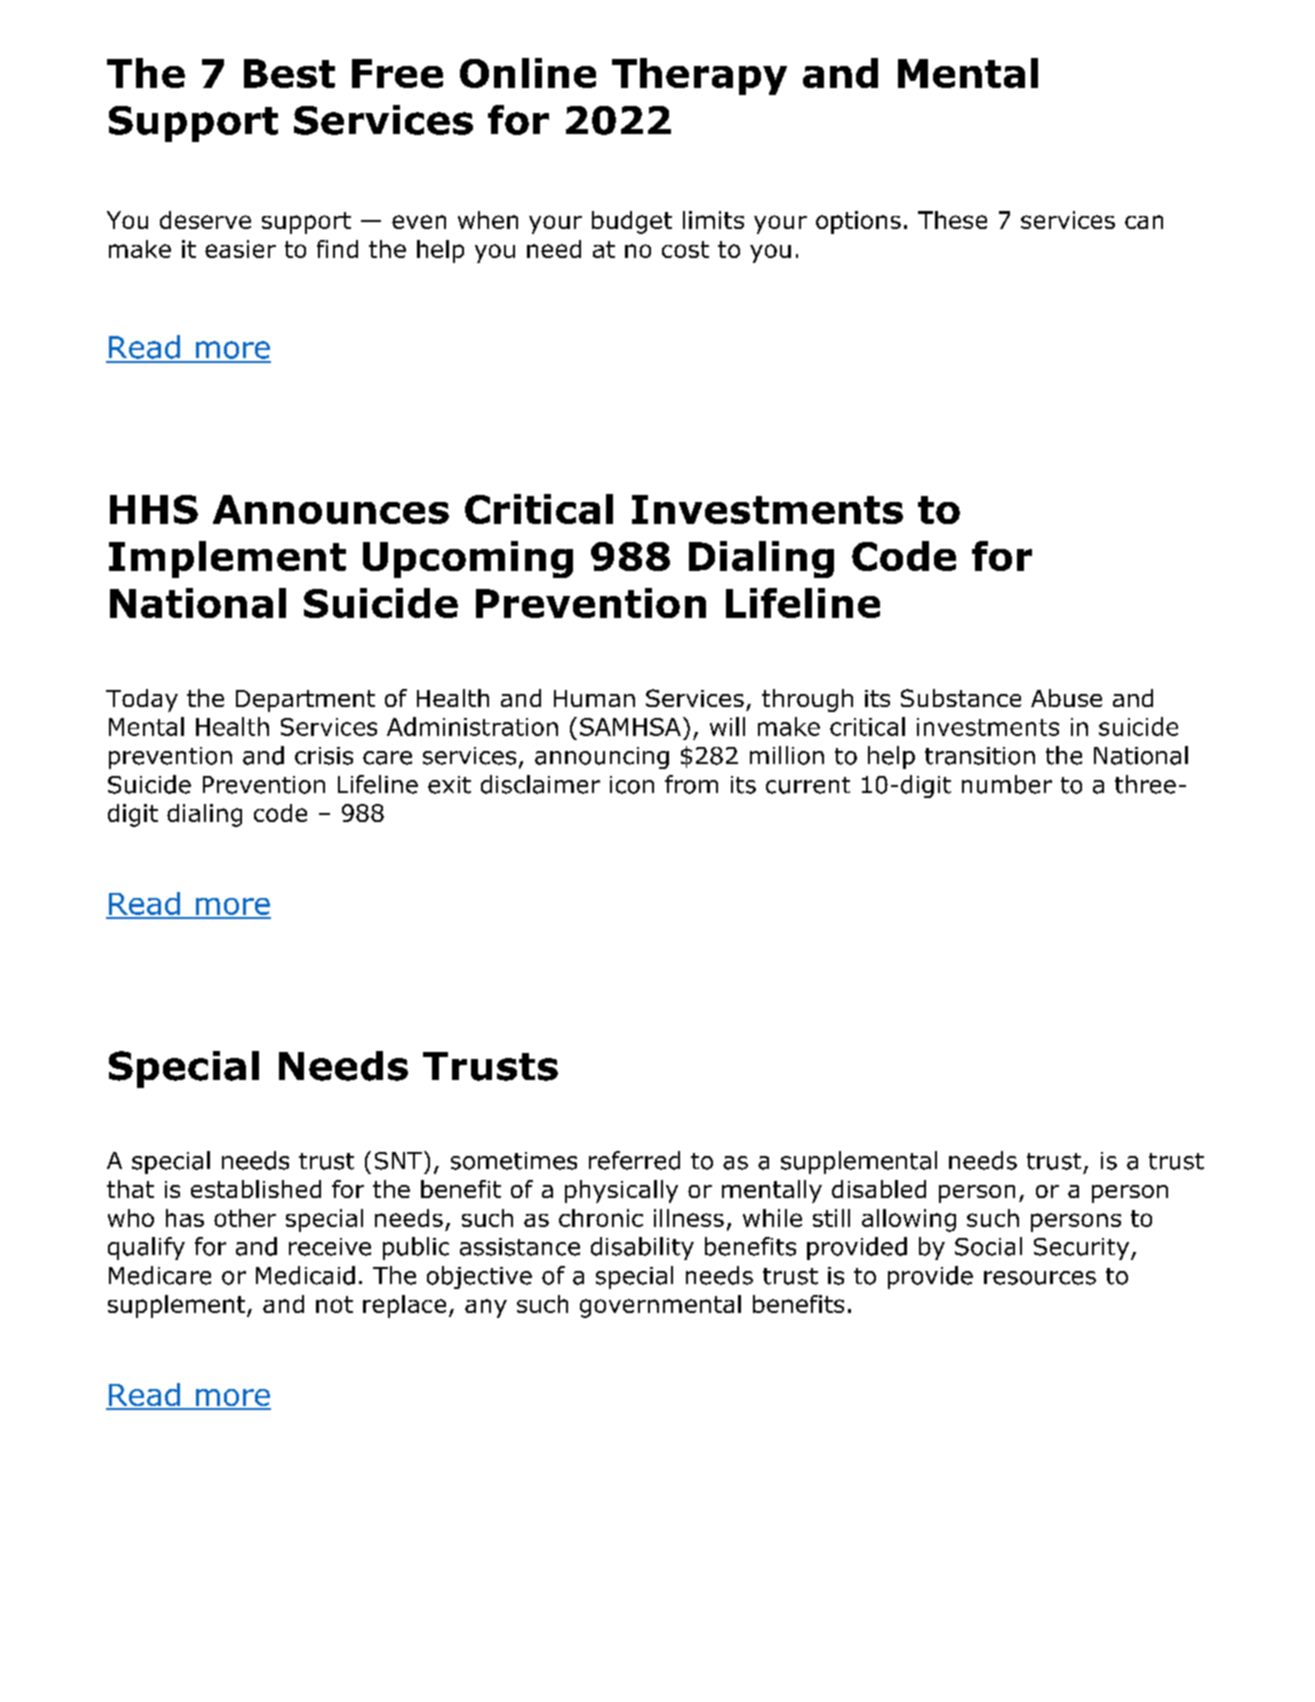 Image resolution: width=1315 pixels, height=1702 pixels. What do you see at coordinates (952, 220) in the image?
I see `These` at bounding box center [952, 220].
